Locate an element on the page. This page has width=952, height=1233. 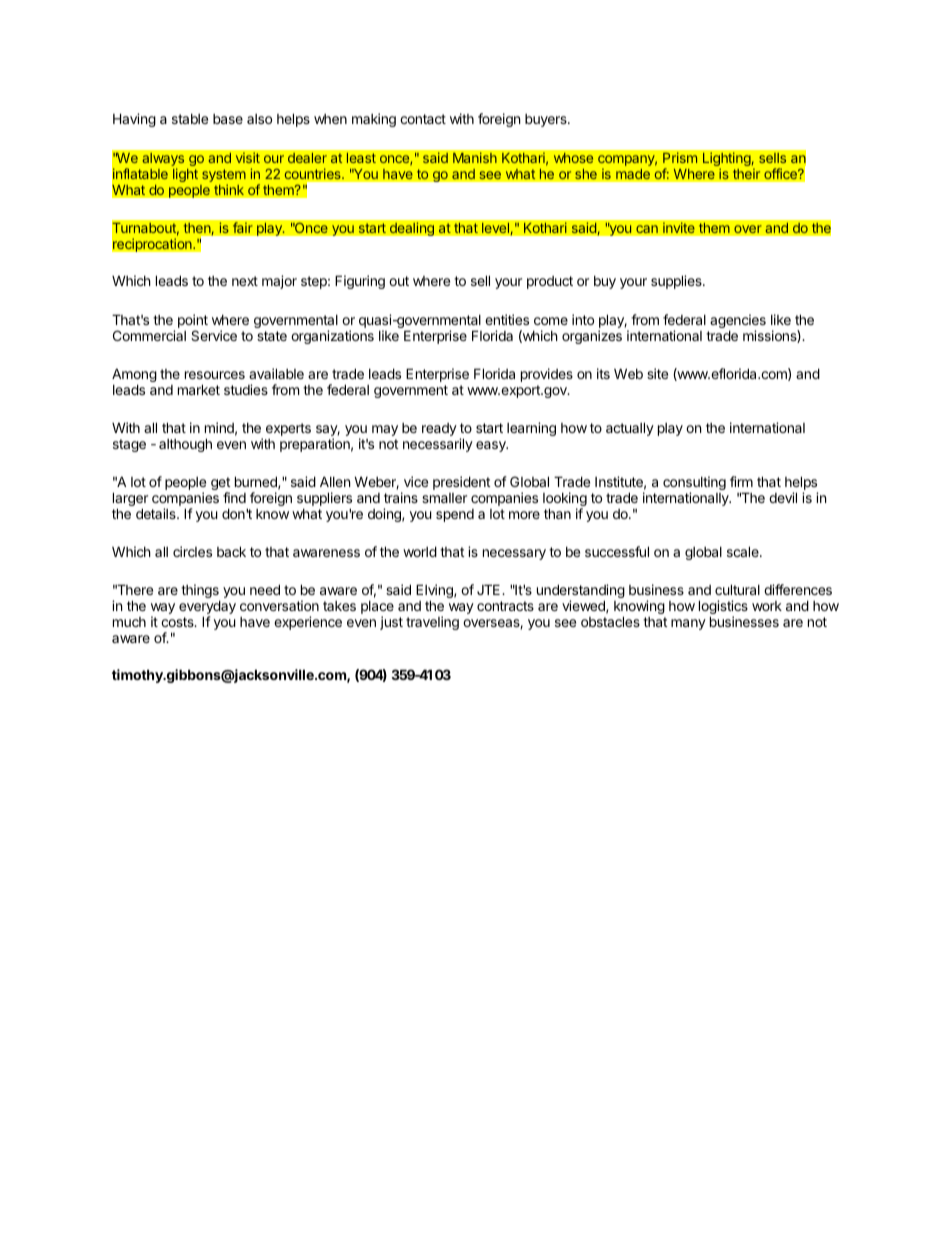
everyday is located at coordinates (207, 608).
